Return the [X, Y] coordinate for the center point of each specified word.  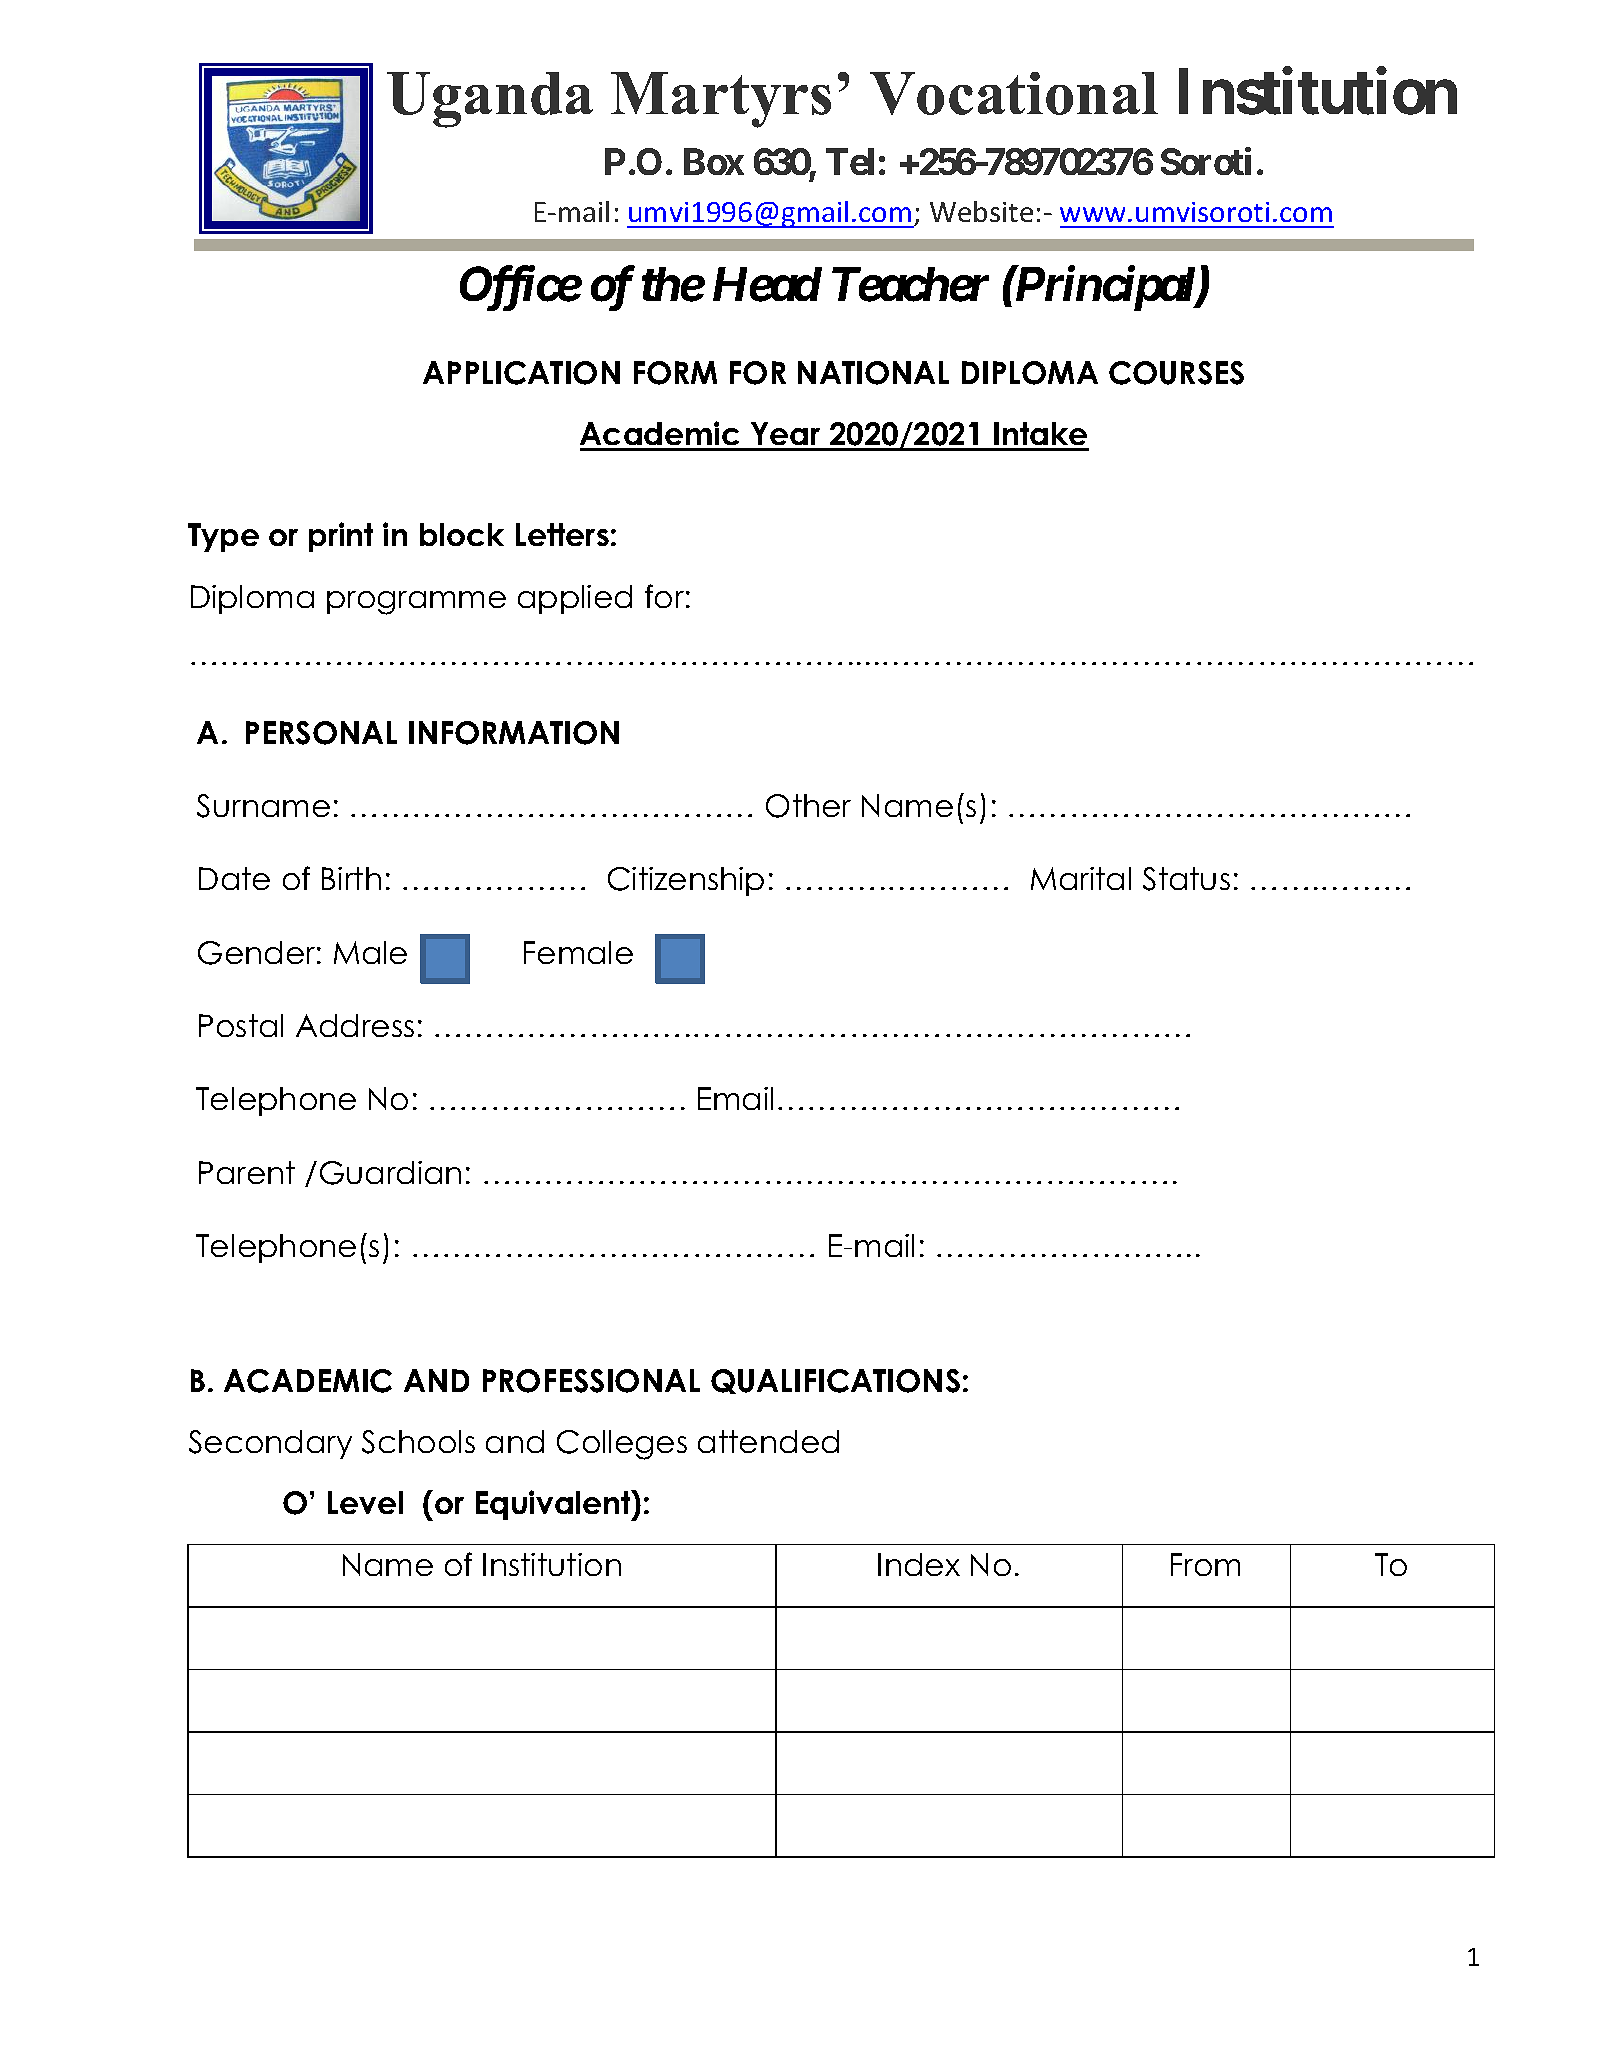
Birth [351, 878]
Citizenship [686, 881]
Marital [1081, 878]
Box [714, 161]
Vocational [1014, 93]
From [1205, 1564]
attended [768, 1441]
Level [365, 1502]
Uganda [490, 100]
